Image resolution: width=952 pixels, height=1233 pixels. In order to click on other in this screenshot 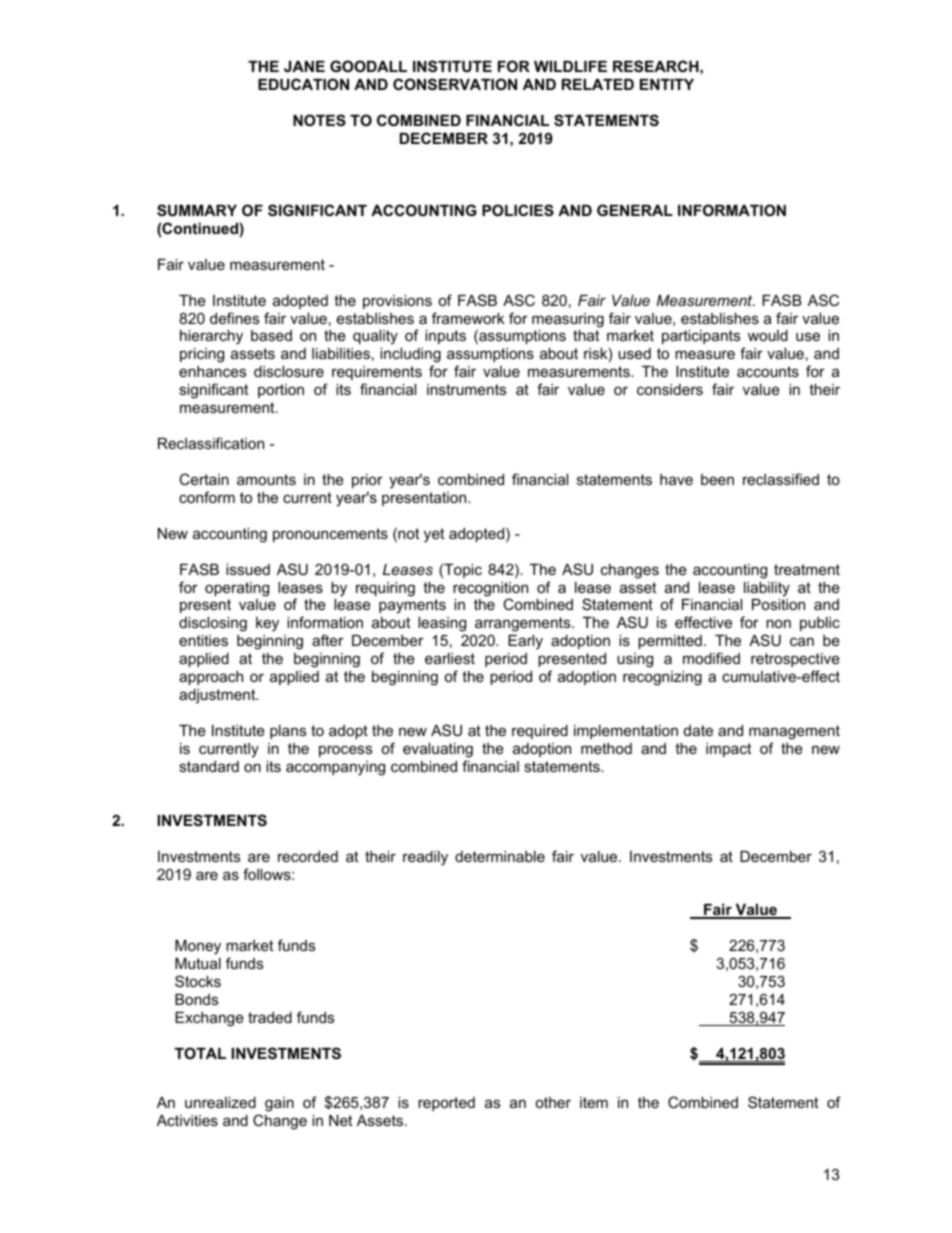, I will do `click(553, 1102)`.
